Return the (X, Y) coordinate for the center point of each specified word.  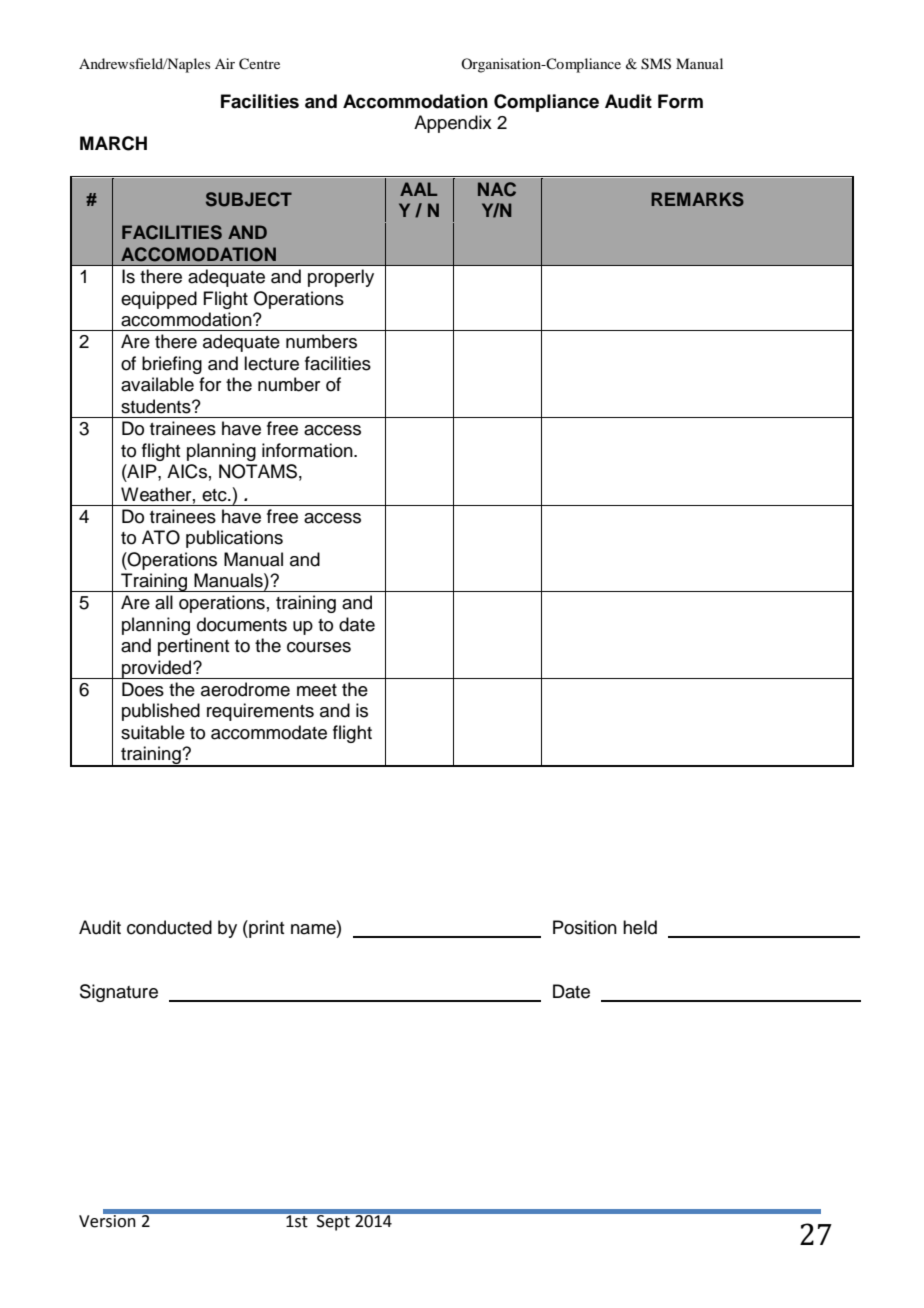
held (640, 927)
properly (341, 278)
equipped (159, 300)
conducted (169, 927)
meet (317, 690)
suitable (153, 732)
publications (234, 539)
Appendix (453, 124)
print (265, 929)
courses (319, 647)
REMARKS (697, 199)
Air (225, 63)
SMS (656, 64)
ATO (161, 537)
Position (585, 927)
